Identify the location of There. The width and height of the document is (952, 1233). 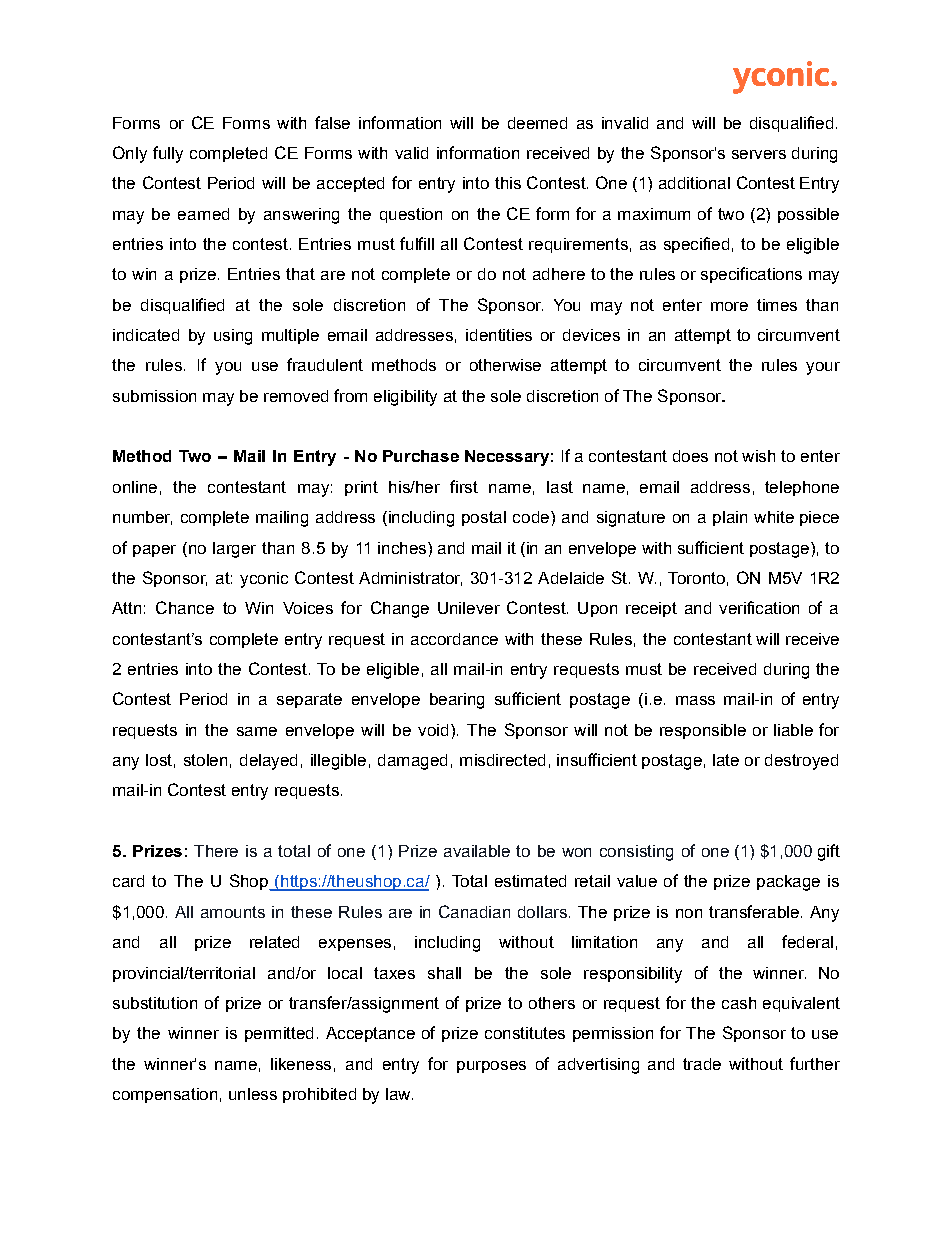
(216, 851).
